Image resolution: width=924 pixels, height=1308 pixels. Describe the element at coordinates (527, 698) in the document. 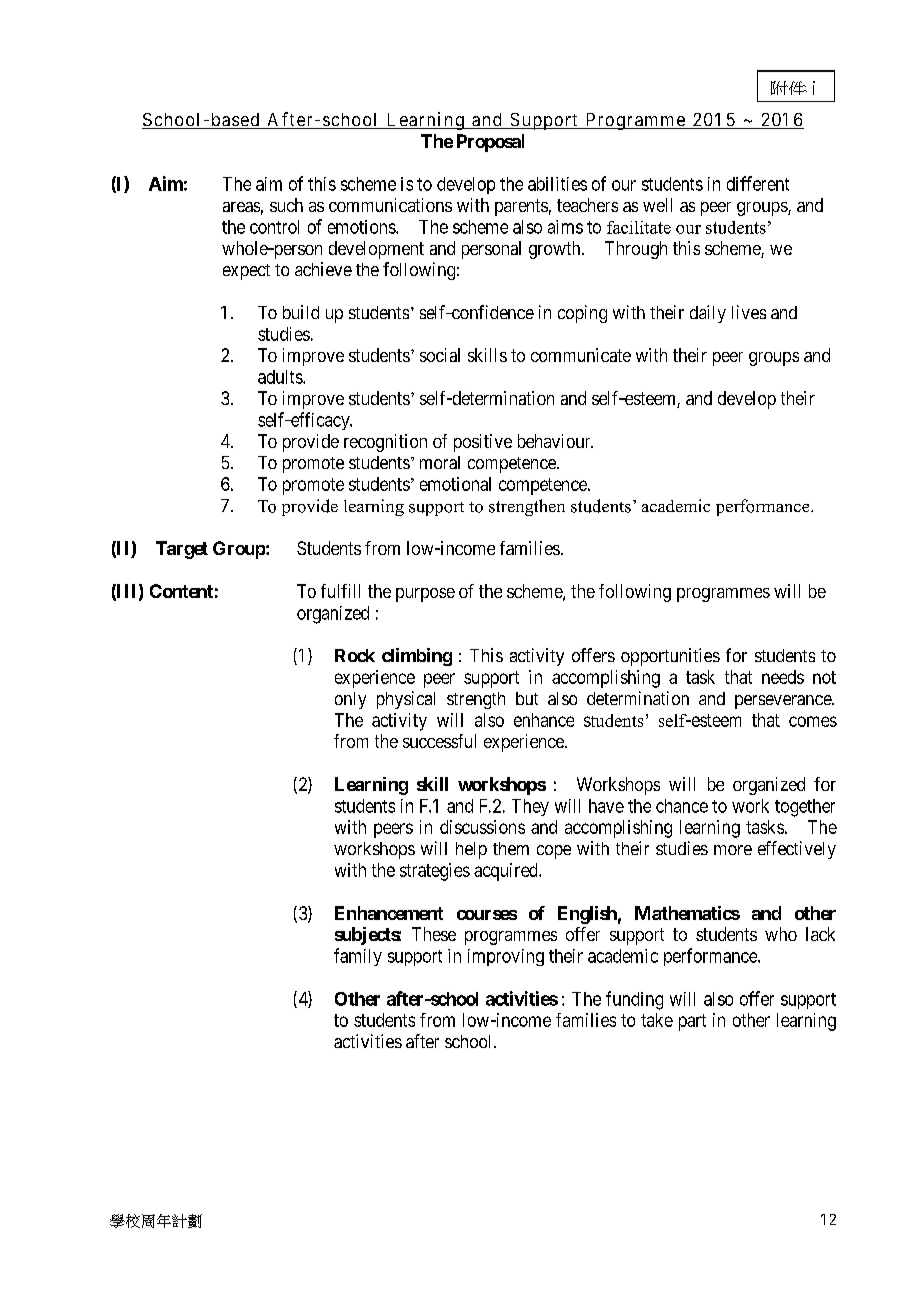

I see `but` at that location.
